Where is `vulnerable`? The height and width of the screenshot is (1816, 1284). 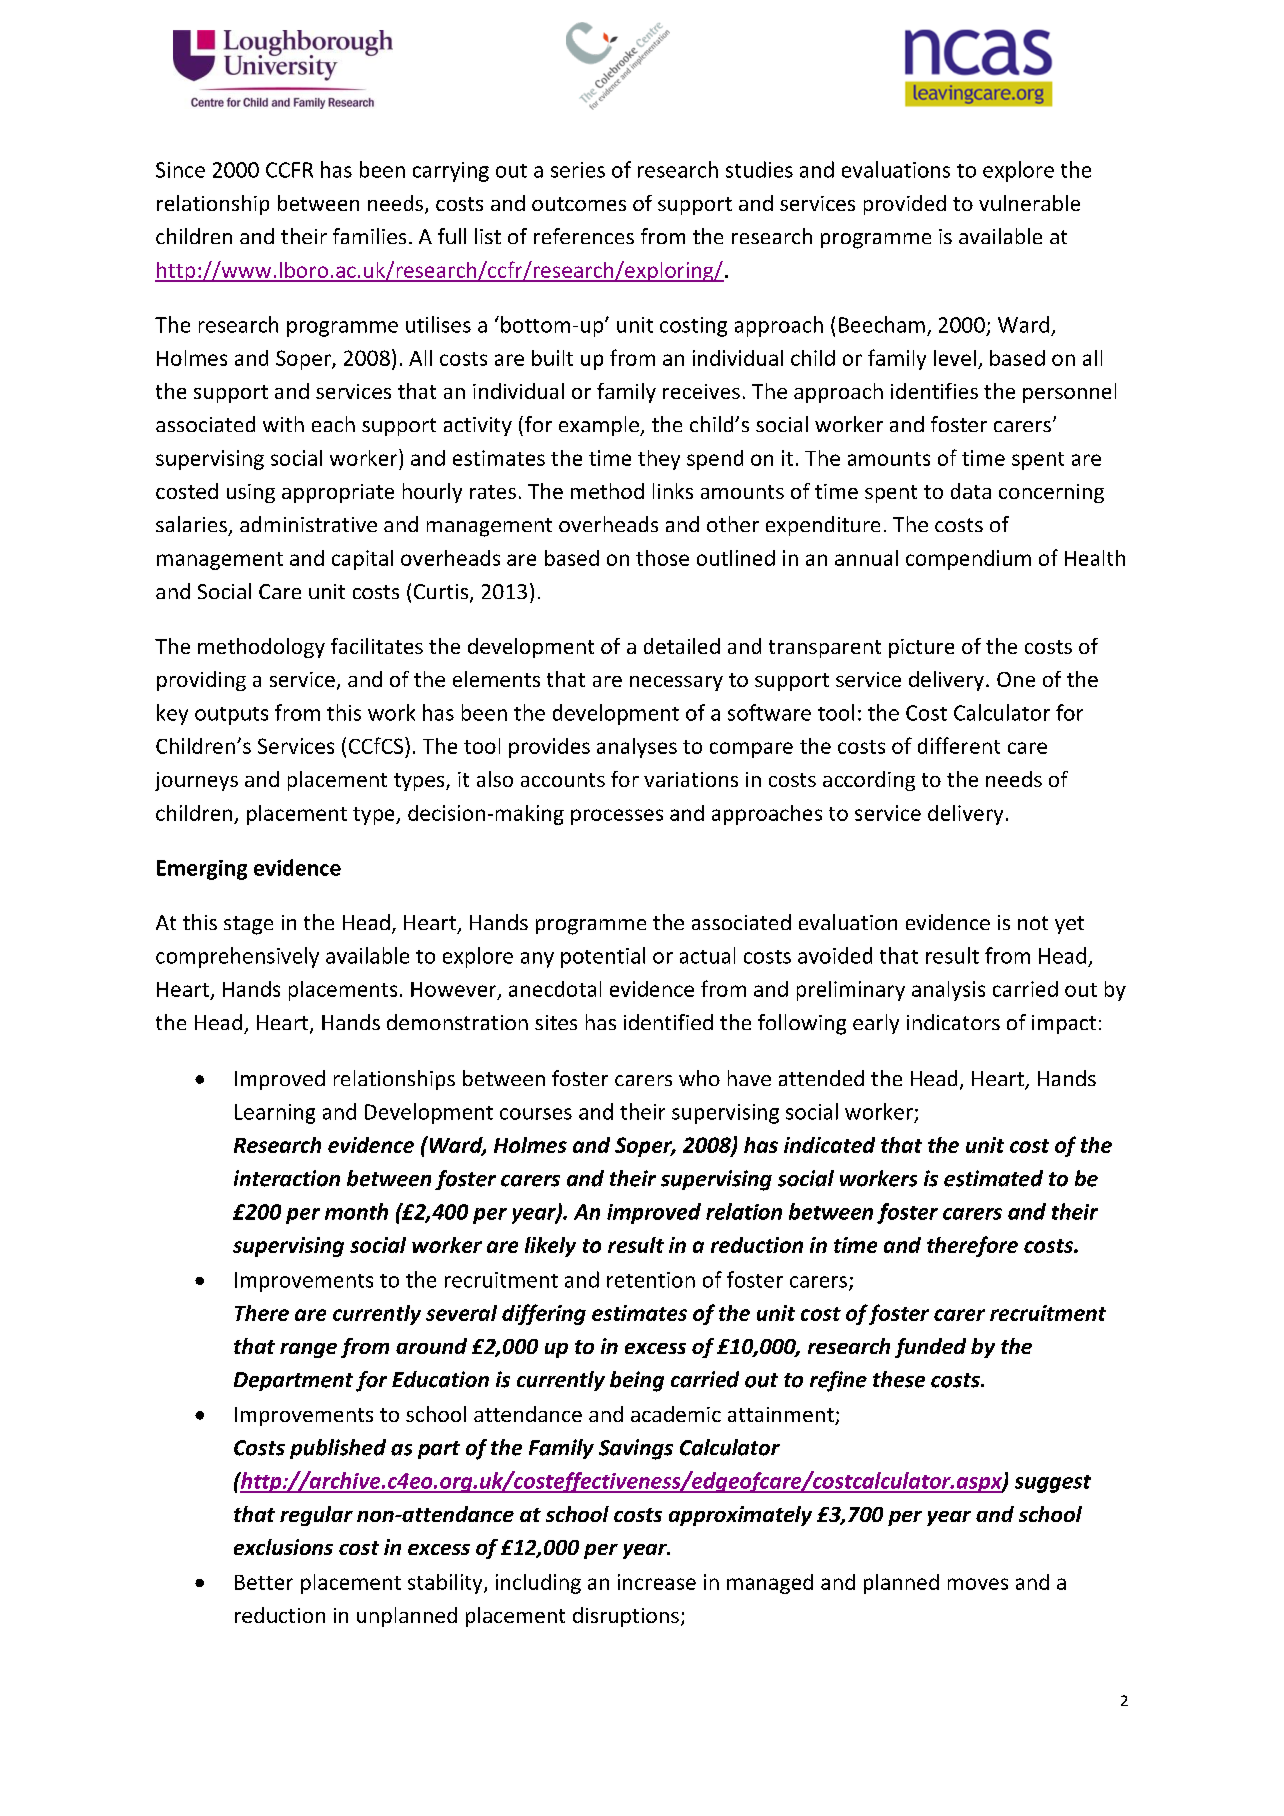
vulnerable is located at coordinates (1029, 203).
